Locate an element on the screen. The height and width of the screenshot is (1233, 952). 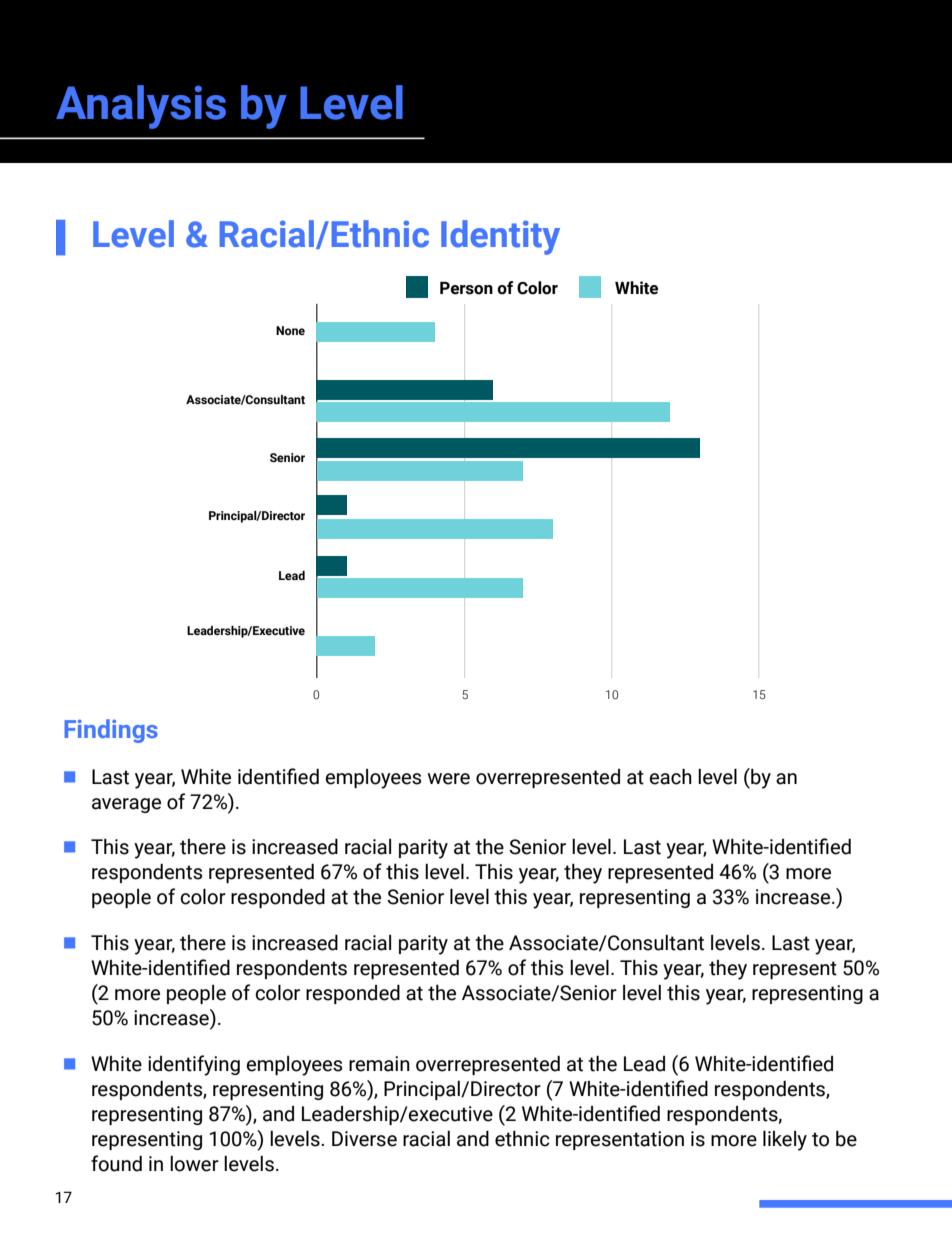
average is located at coordinates (126, 805).
